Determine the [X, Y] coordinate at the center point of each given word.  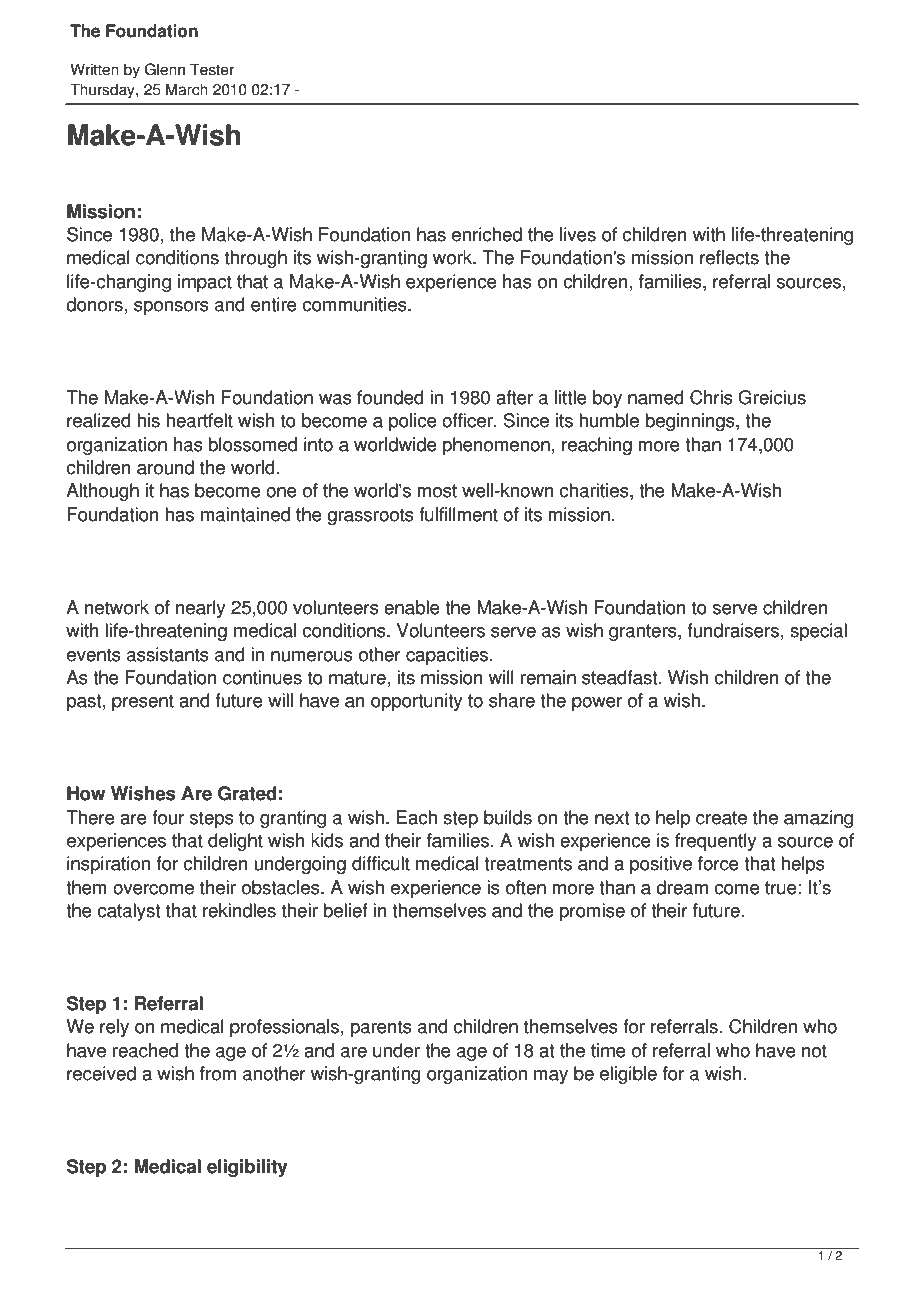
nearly [200, 609]
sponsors [171, 308]
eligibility [247, 1168]
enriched [487, 234]
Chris [711, 397]
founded [390, 397]
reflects [729, 257]
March [187, 89]
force [718, 863]
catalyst [128, 912]
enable [412, 607]
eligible [628, 1075]
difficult [381, 863]
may [551, 1077]
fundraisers [733, 630]
